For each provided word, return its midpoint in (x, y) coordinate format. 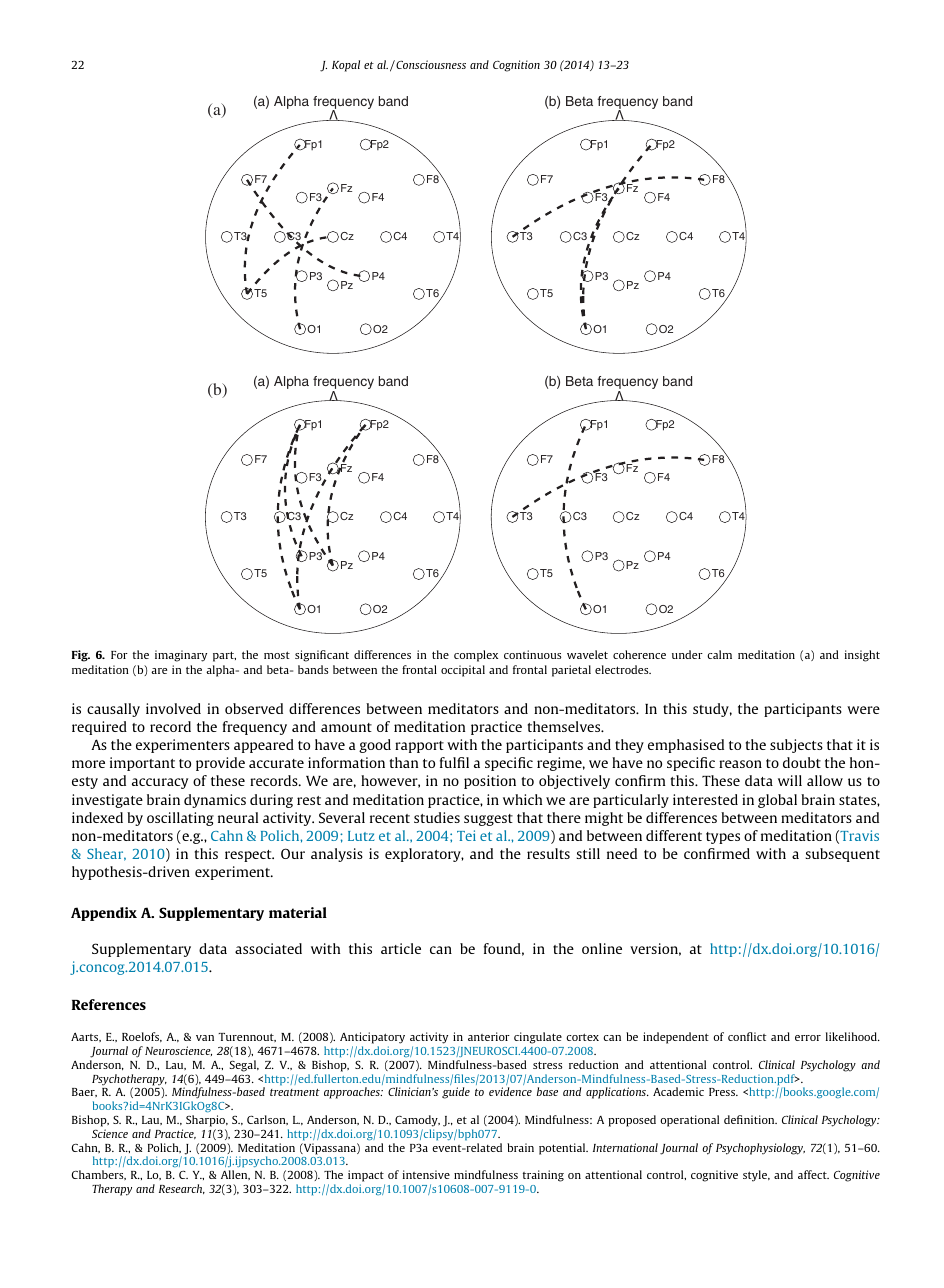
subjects (796, 746)
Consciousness (430, 64)
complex (476, 656)
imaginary (181, 656)
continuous (532, 654)
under (687, 654)
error (808, 1038)
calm (719, 654)
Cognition (516, 66)
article (401, 948)
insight (862, 656)
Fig (81, 656)
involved (173, 708)
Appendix (104, 914)
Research (182, 1189)
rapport (419, 747)
